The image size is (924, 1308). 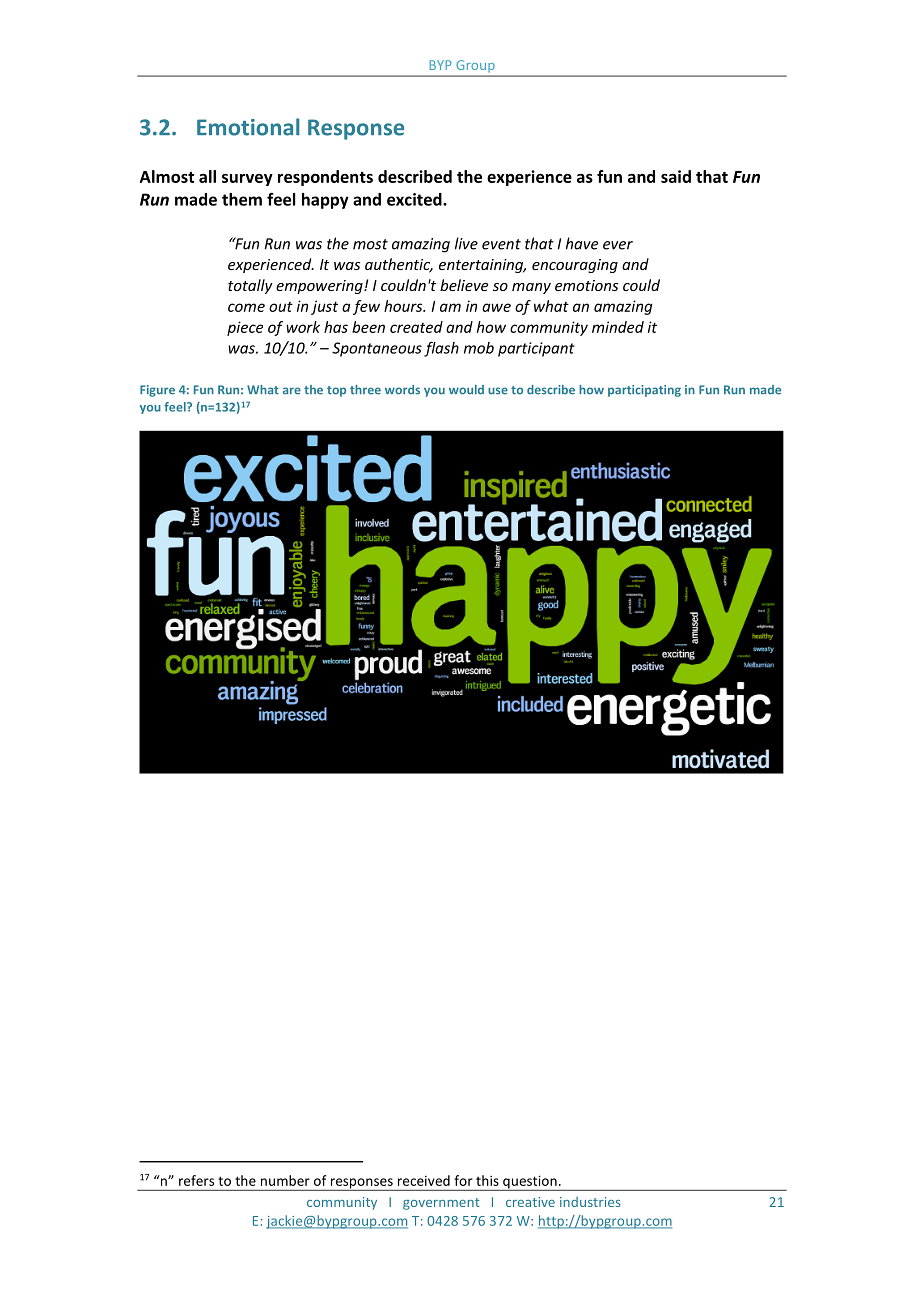 What do you see at coordinates (285, 1180) in the screenshot?
I see `number` at bounding box center [285, 1180].
